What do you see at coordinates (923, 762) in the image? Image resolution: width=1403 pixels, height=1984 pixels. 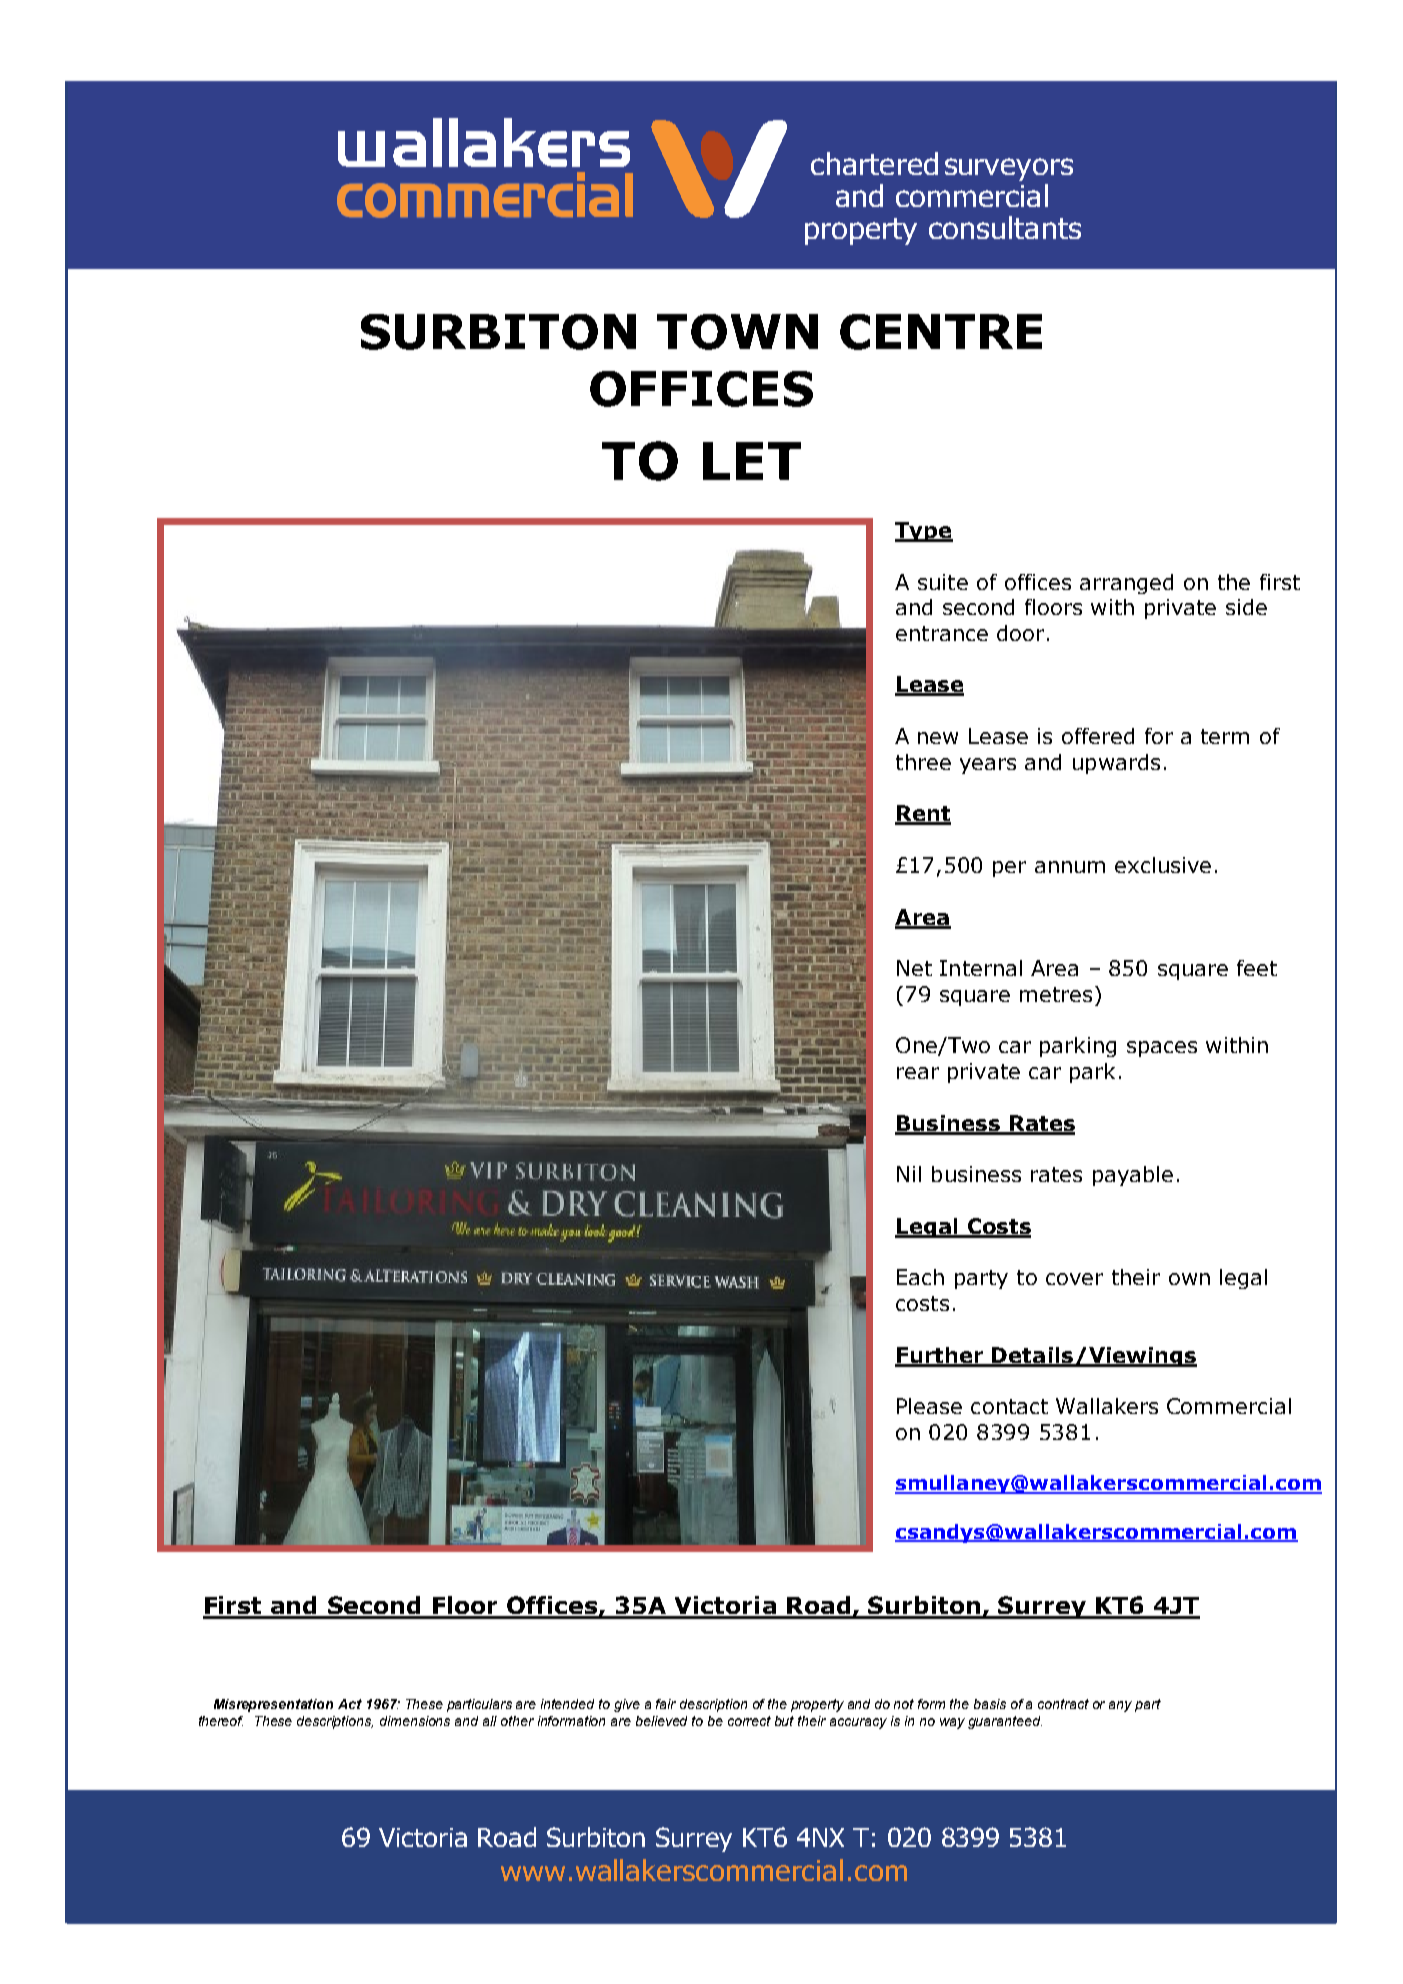 I see `three` at bounding box center [923, 762].
